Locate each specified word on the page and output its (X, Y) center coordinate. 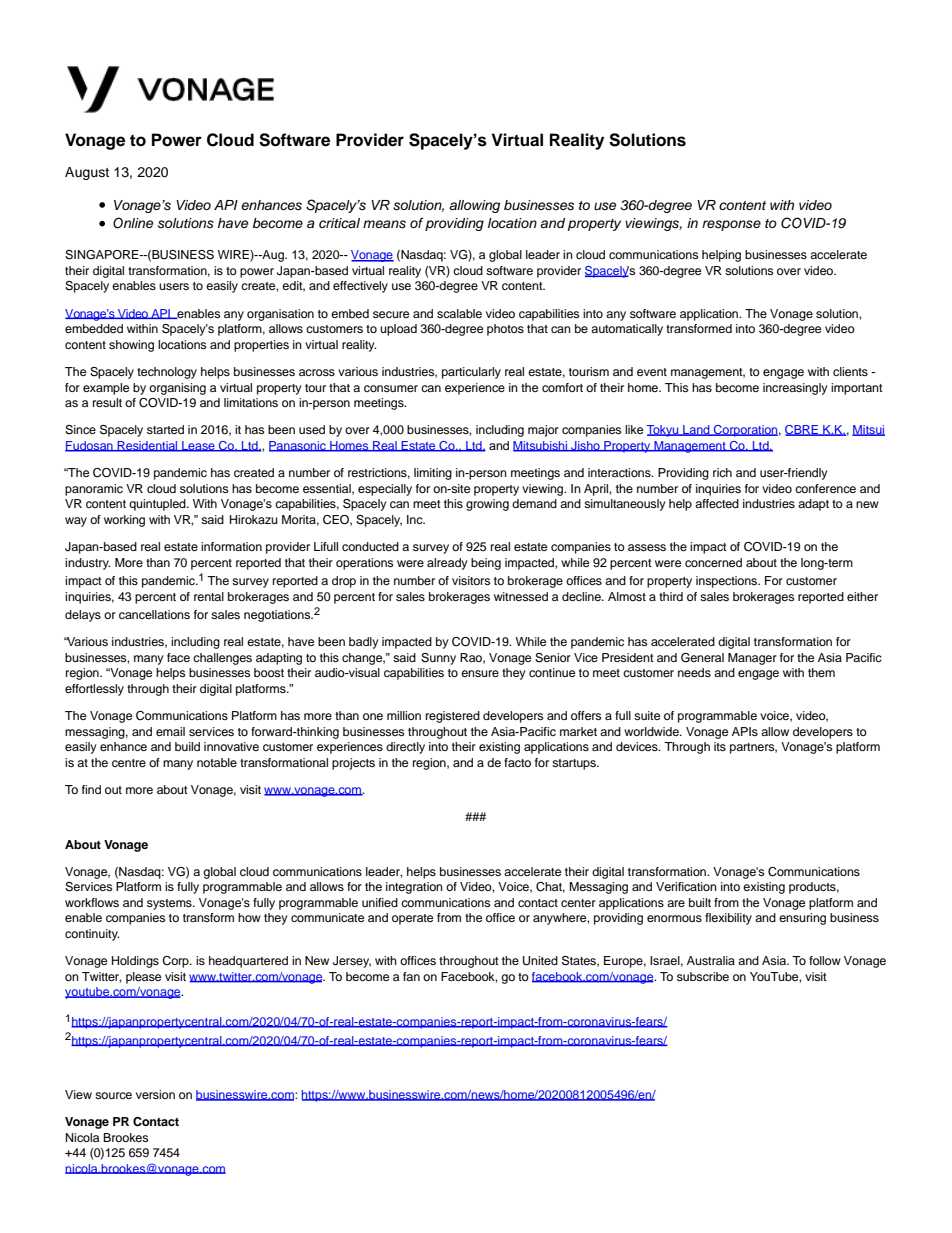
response (731, 225)
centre (129, 763)
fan (411, 976)
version (155, 1094)
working (124, 521)
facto (517, 762)
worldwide (652, 731)
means (384, 224)
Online (133, 223)
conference (825, 488)
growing (487, 505)
